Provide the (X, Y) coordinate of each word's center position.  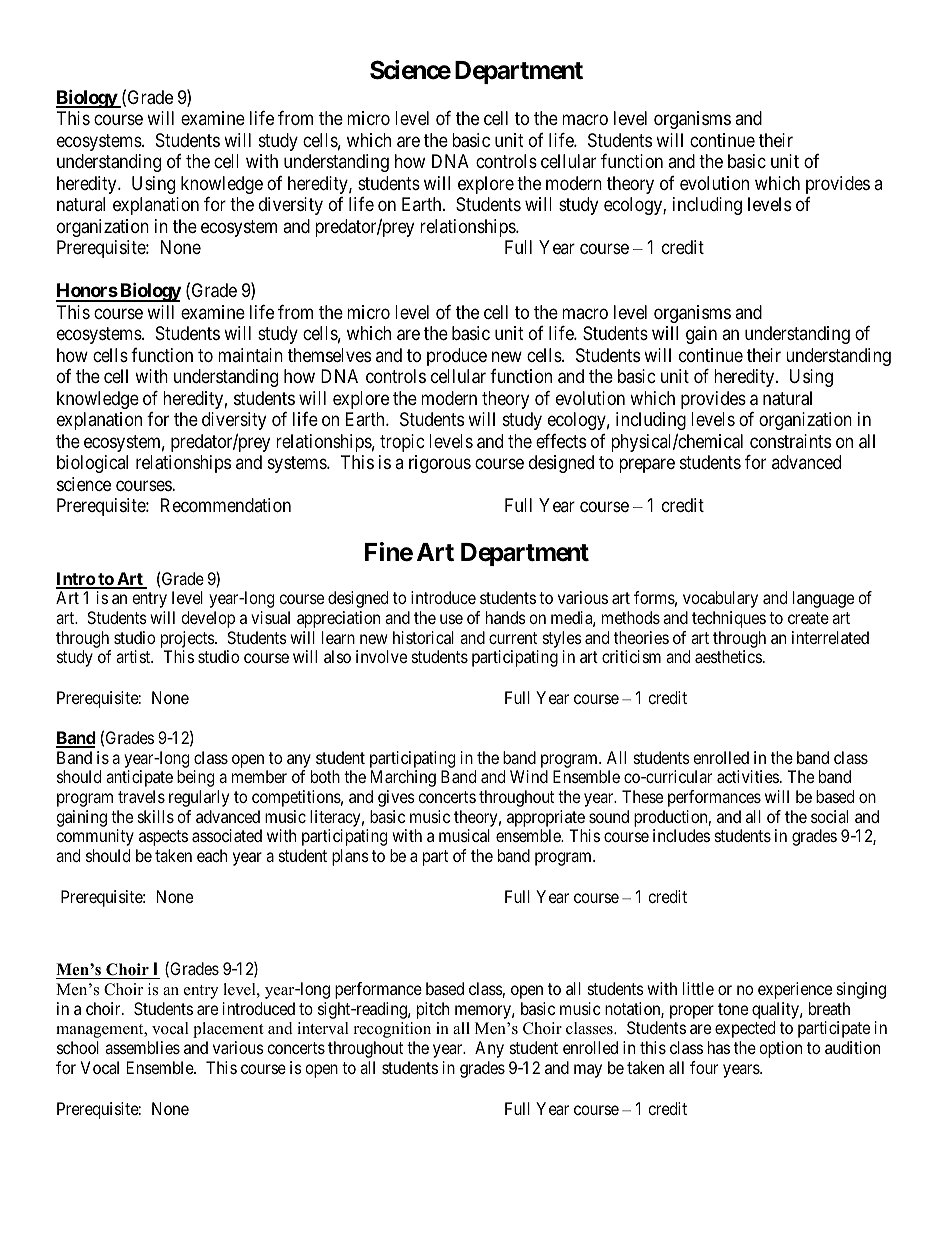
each (212, 855)
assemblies (142, 1047)
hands (506, 617)
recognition (392, 1030)
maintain (250, 355)
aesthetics (728, 656)
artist (134, 656)
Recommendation (226, 505)
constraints (790, 441)
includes (681, 835)
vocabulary (720, 599)
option (780, 1049)
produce (457, 357)
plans (350, 857)
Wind (529, 776)
